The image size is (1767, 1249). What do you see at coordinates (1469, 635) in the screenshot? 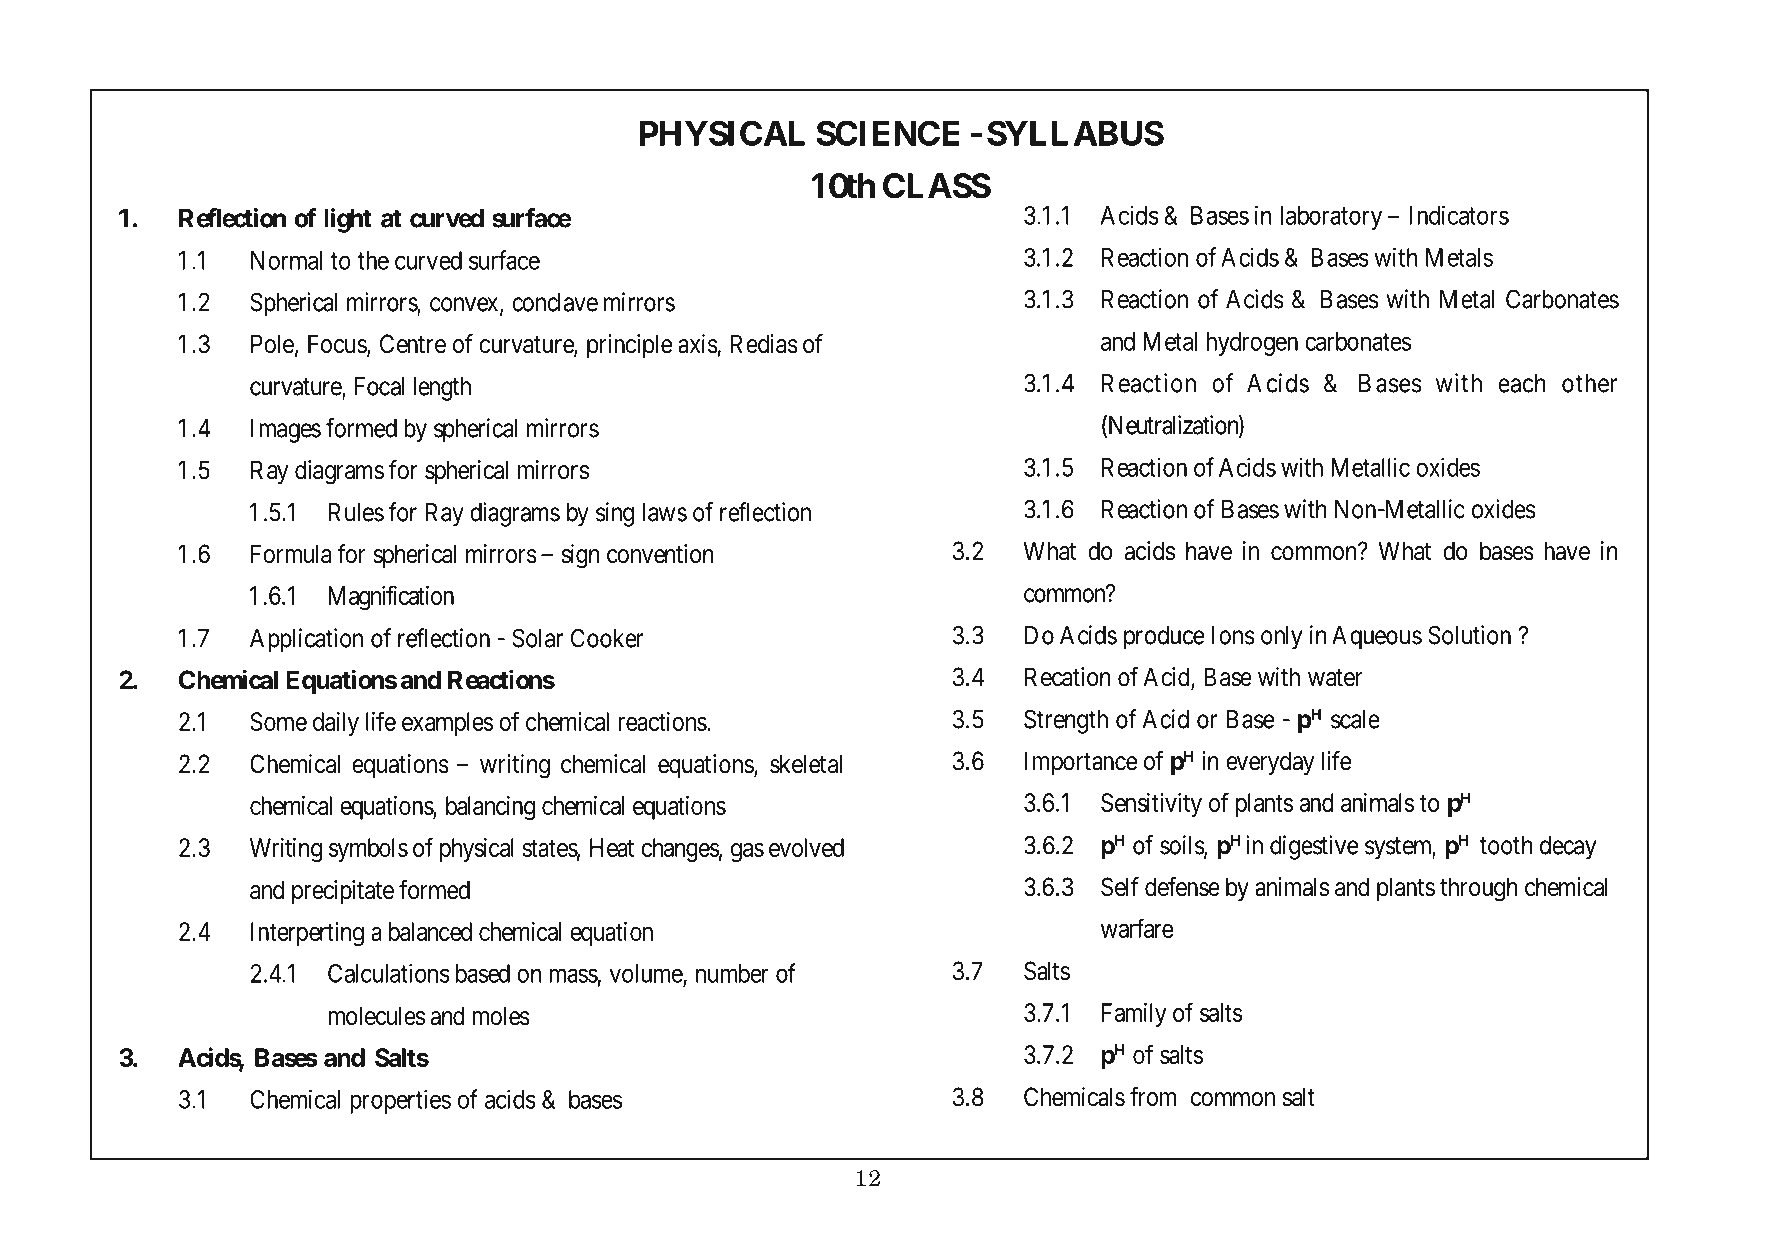
I see `Solution` at bounding box center [1469, 635].
